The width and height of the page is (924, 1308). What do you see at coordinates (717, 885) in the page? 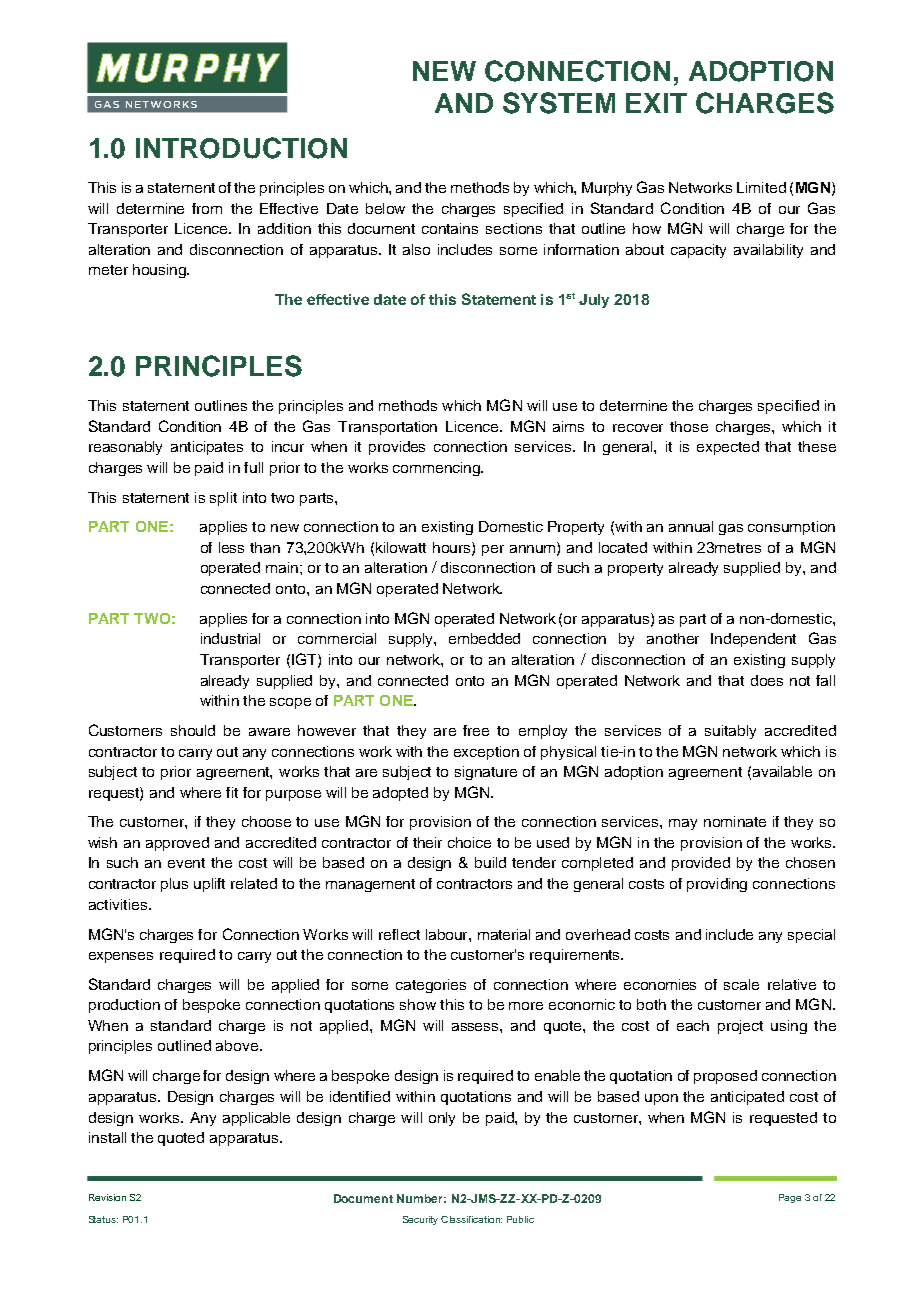
I see `providing` at bounding box center [717, 885].
